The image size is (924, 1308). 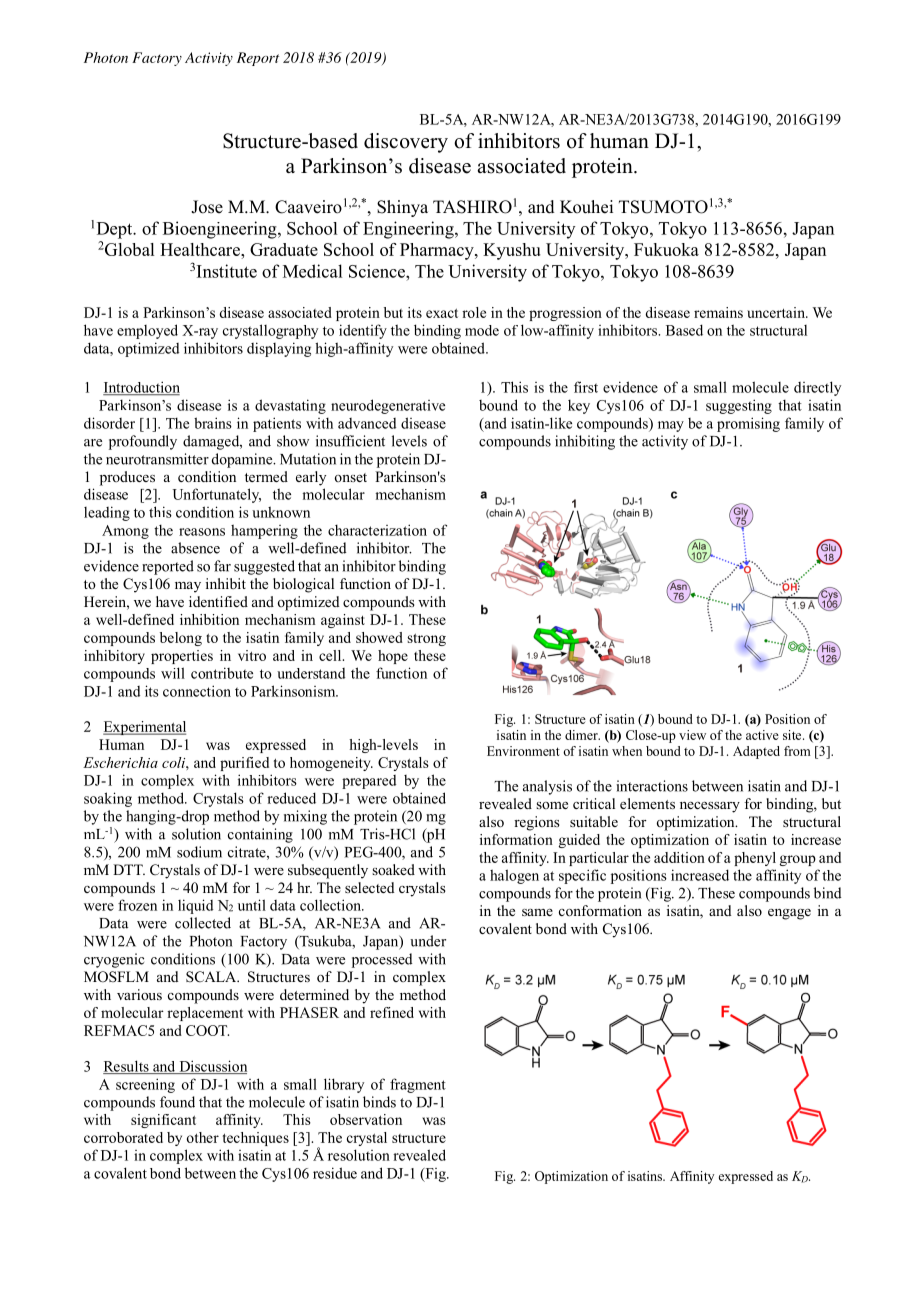 What do you see at coordinates (406, 143) in the document?
I see `discovery` at bounding box center [406, 143].
